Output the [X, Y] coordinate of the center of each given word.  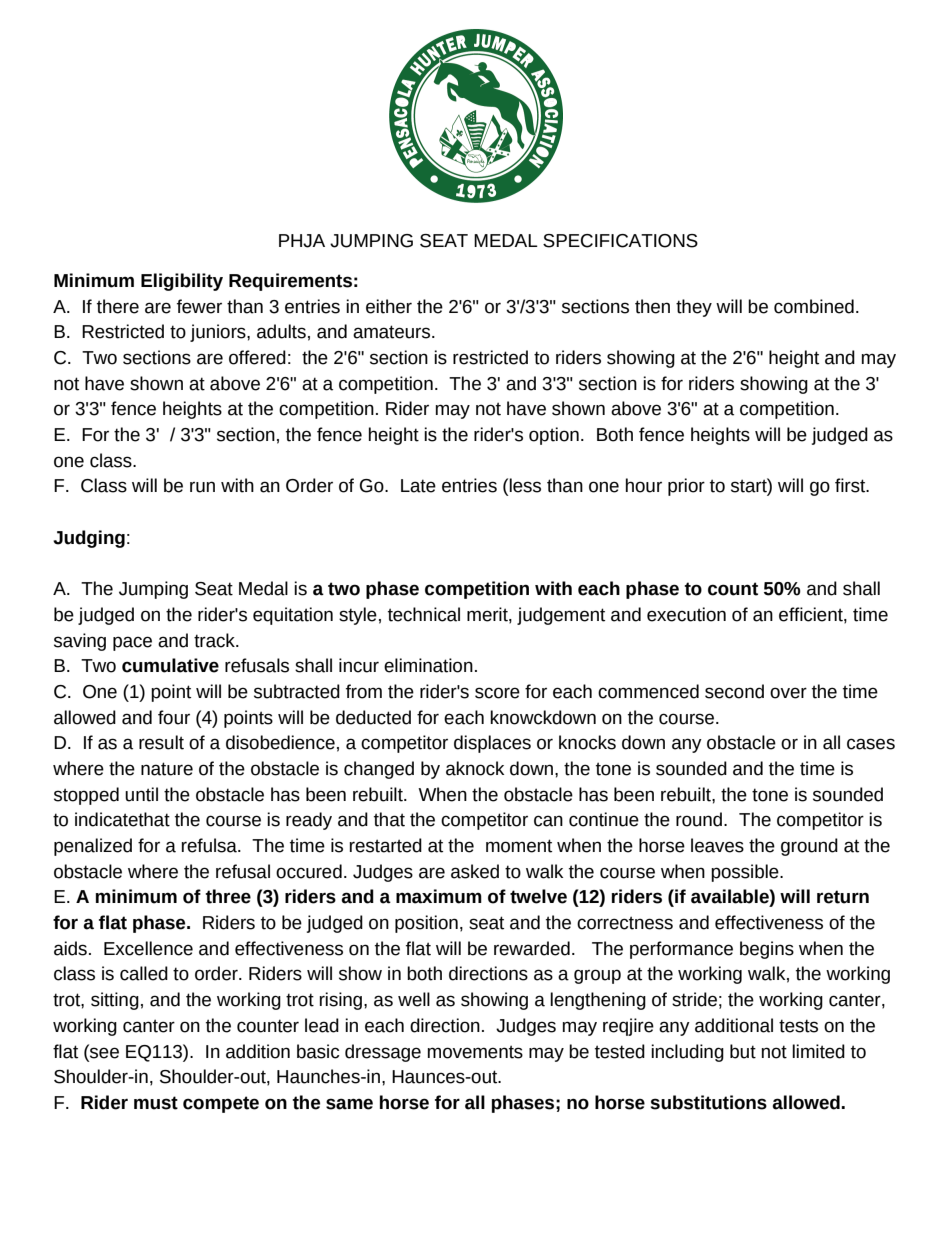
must [156, 1103]
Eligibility [182, 282]
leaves [717, 845]
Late [418, 486]
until [141, 794]
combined [814, 306]
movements [475, 1052]
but [743, 1051]
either [389, 306]
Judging [89, 539]
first [851, 485]
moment [519, 846]
